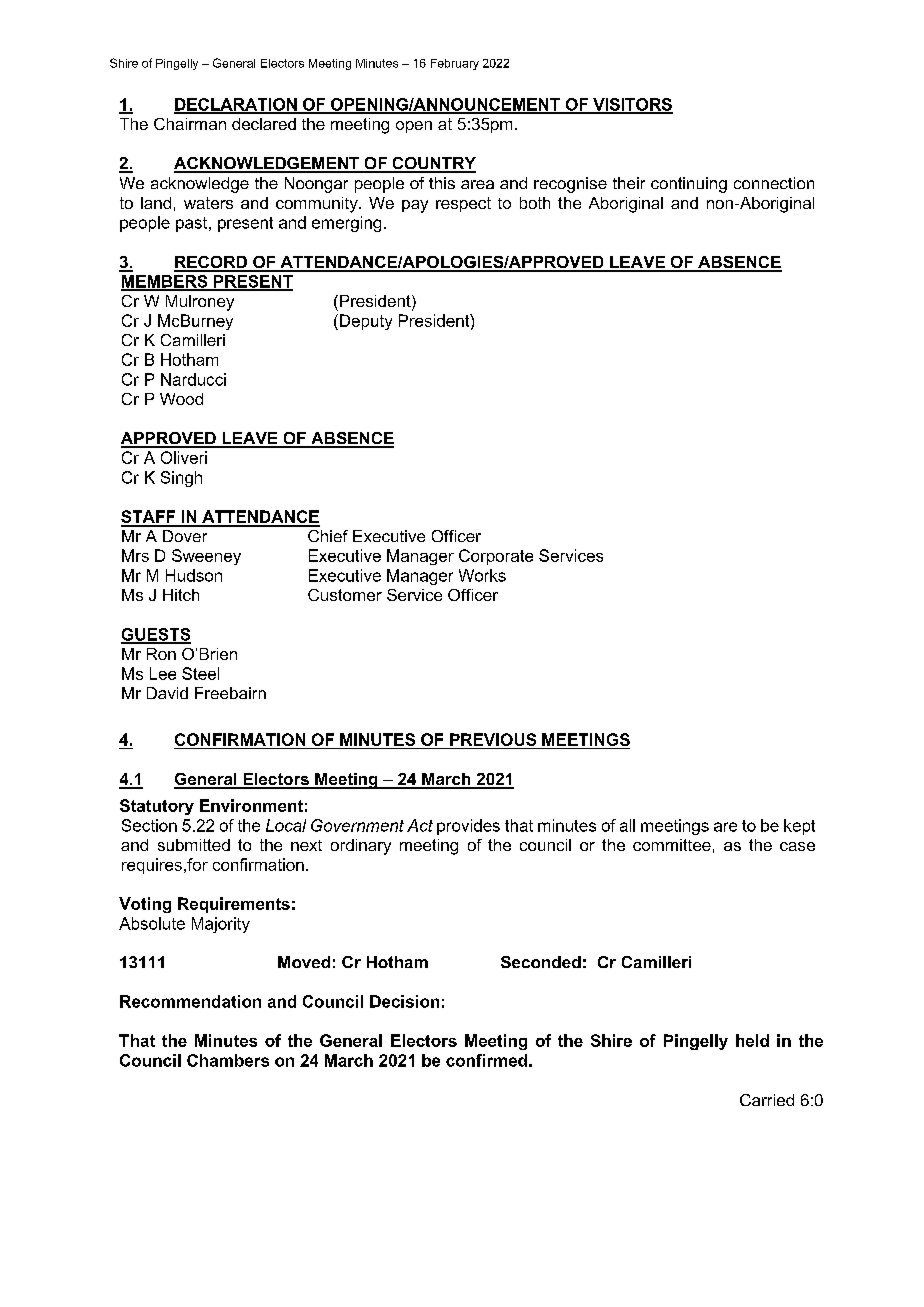 Image resolution: width=924 pixels, height=1307 pixels. I want to click on provides, so click(468, 827).
